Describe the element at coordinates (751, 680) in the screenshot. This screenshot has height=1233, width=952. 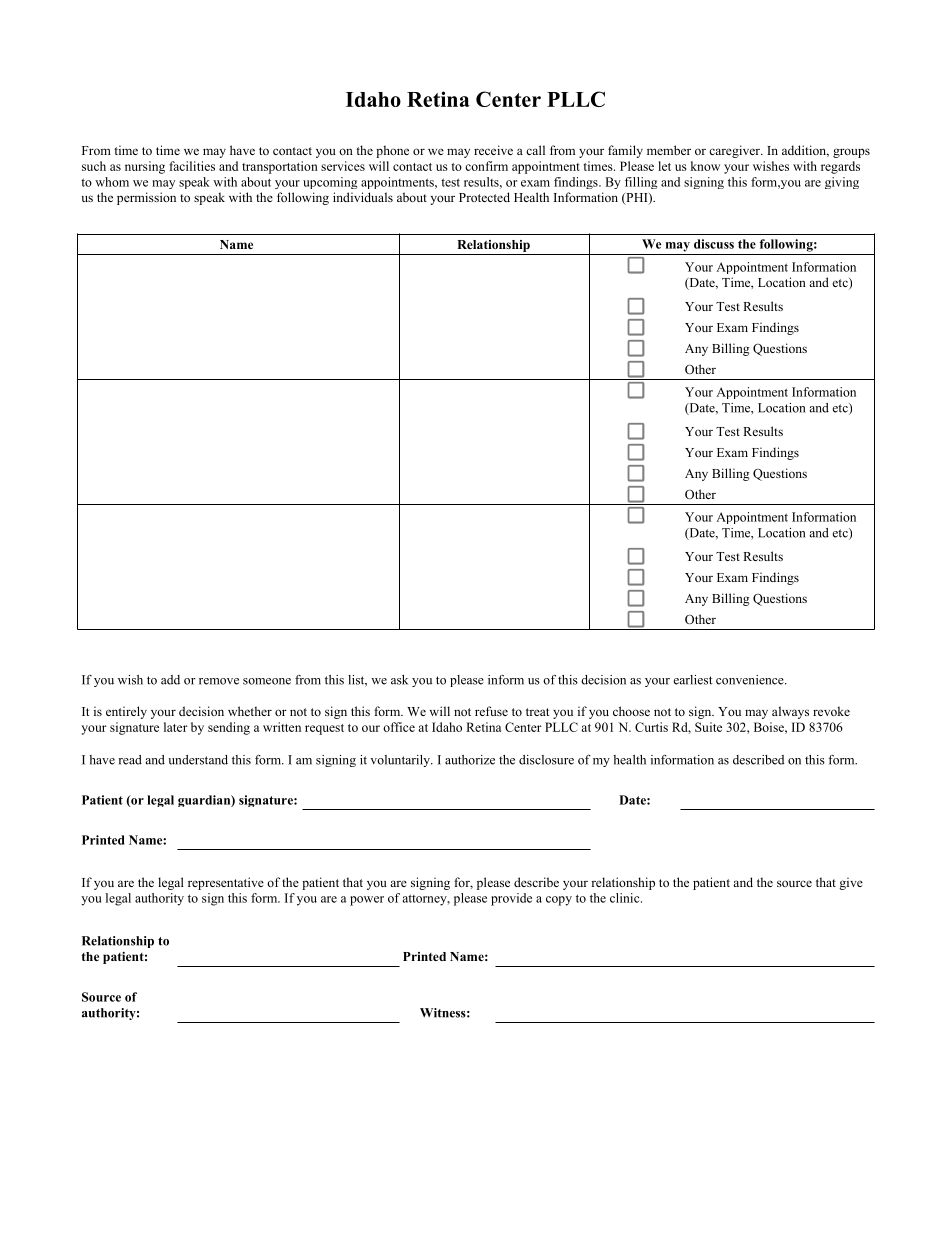
I see `convenience` at that location.
